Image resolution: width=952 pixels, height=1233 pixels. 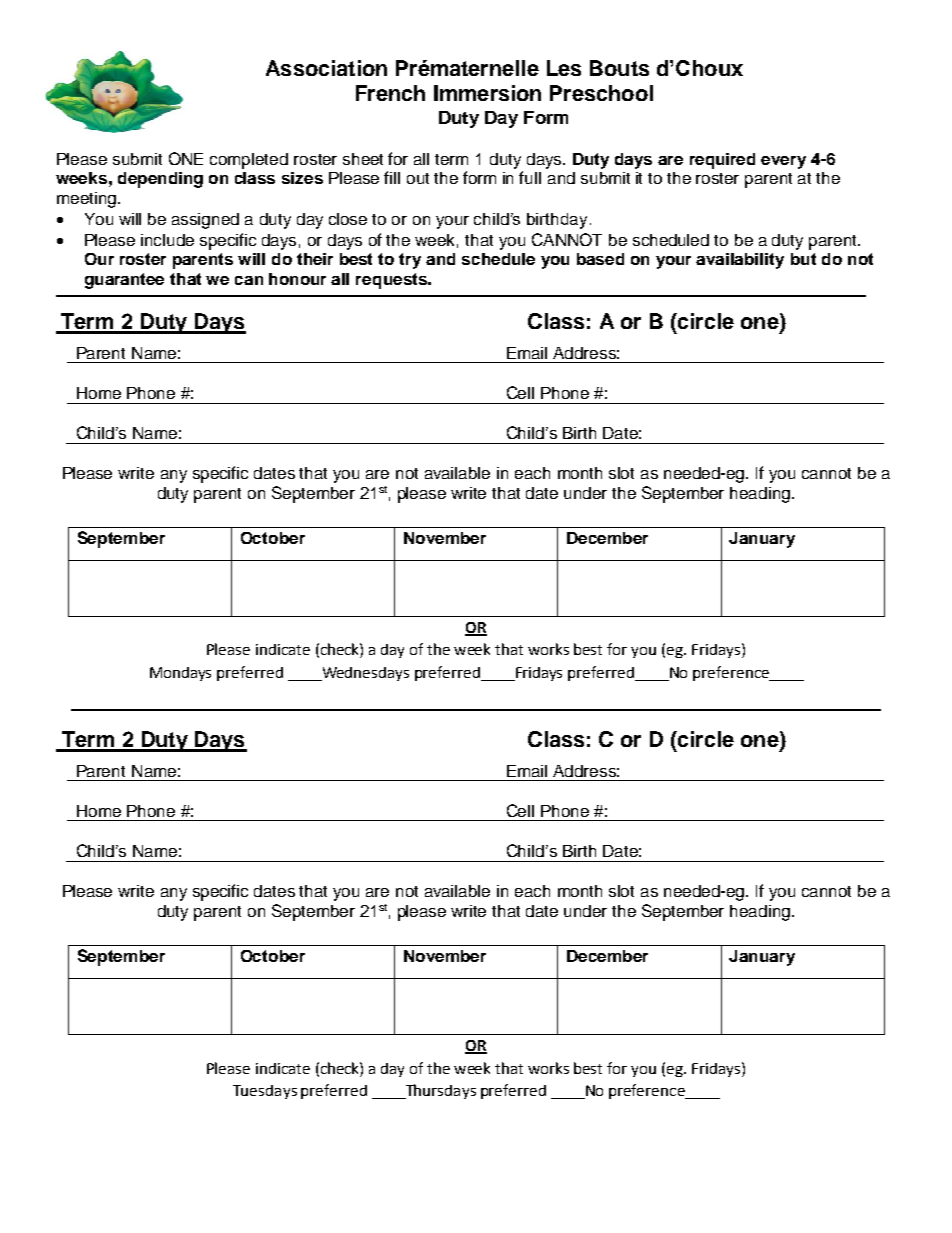 What do you see at coordinates (348, 219) in the screenshot?
I see `close` at bounding box center [348, 219].
